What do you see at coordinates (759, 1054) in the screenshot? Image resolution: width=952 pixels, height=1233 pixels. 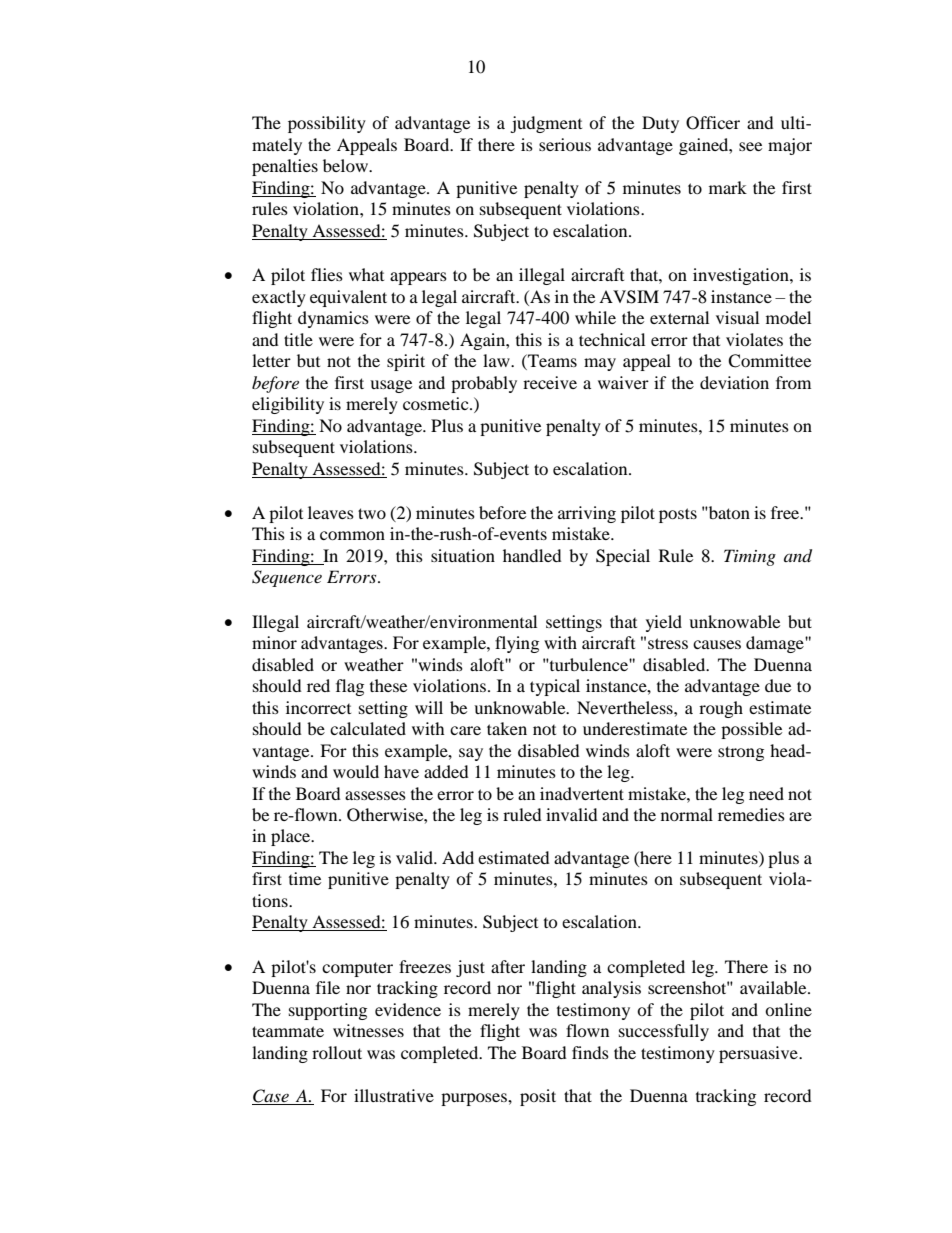 I see `persuasive` at bounding box center [759, 1054].
